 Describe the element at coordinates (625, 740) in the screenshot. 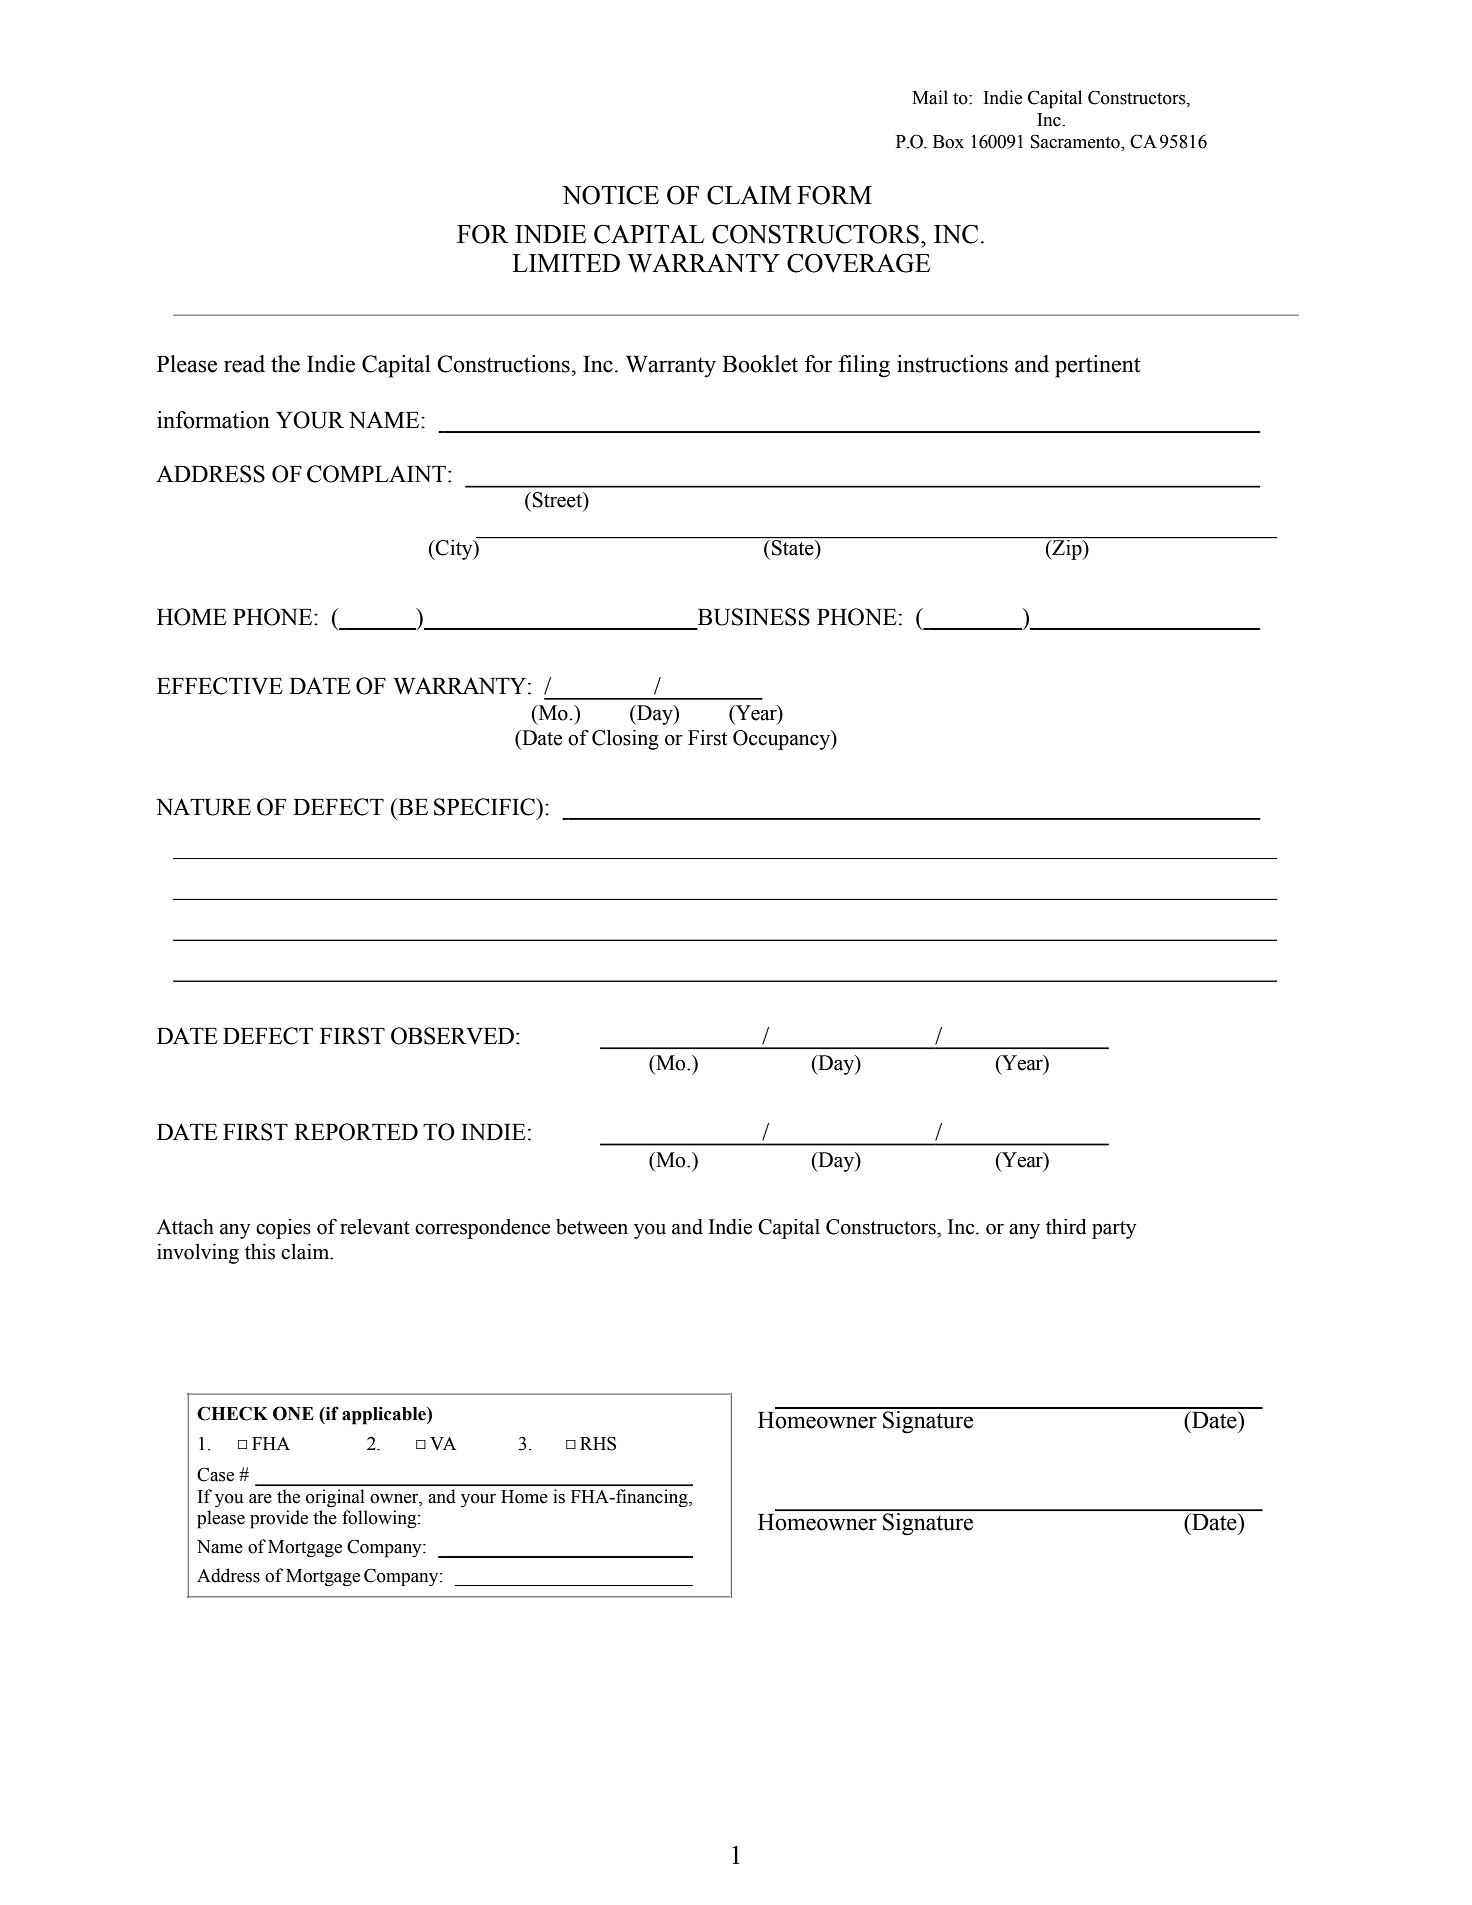

I see `Closing` at that location.
